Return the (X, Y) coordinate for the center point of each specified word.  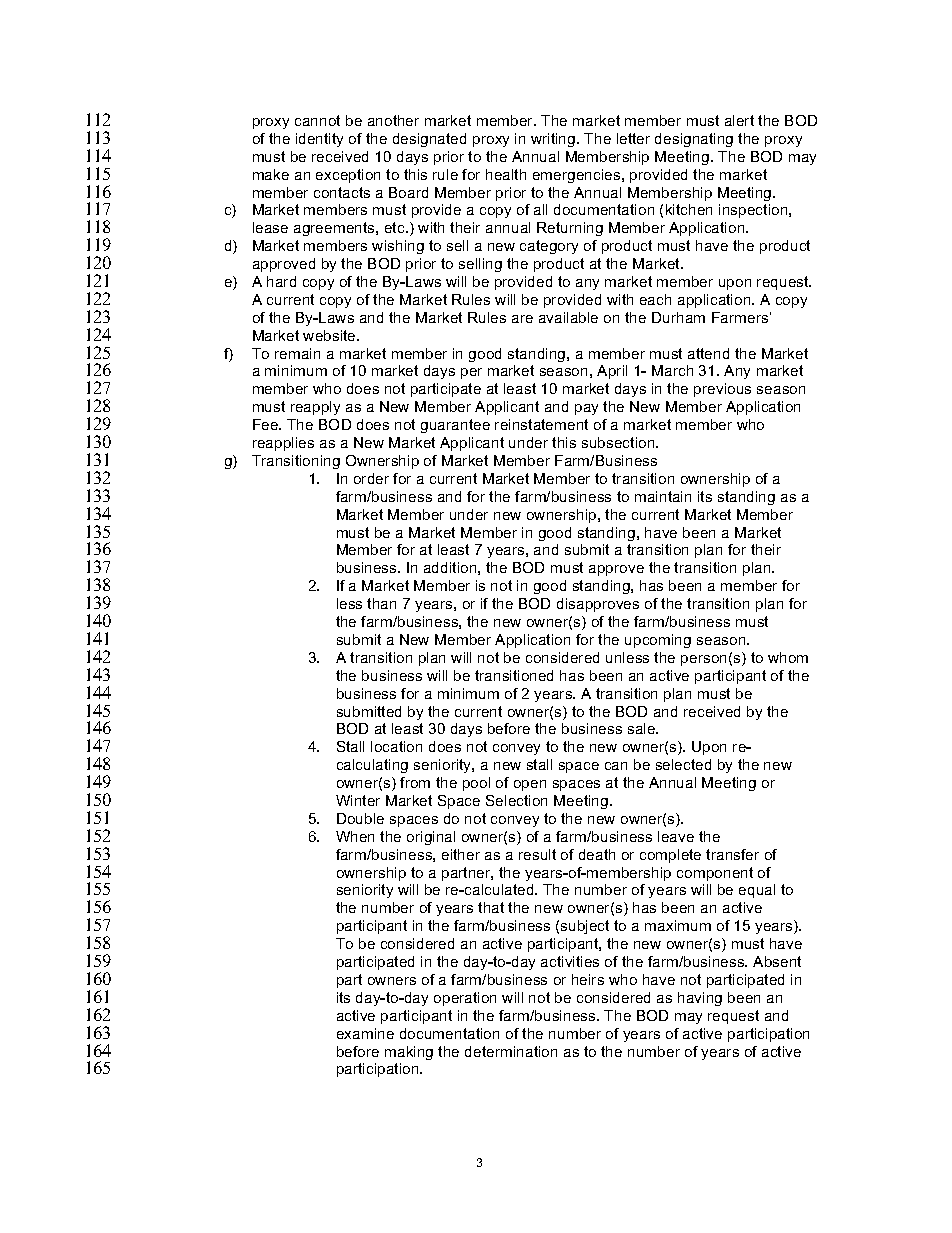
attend (708, 353)
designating (694, 140)
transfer (732, 854)
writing (554, 140)
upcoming (658, 641)
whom (788, 657)
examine (365, 1033)
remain (297, 353)
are (522, 319)
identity (319, 140)
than (381, 603)
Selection (516, 800)
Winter (358, 800)
